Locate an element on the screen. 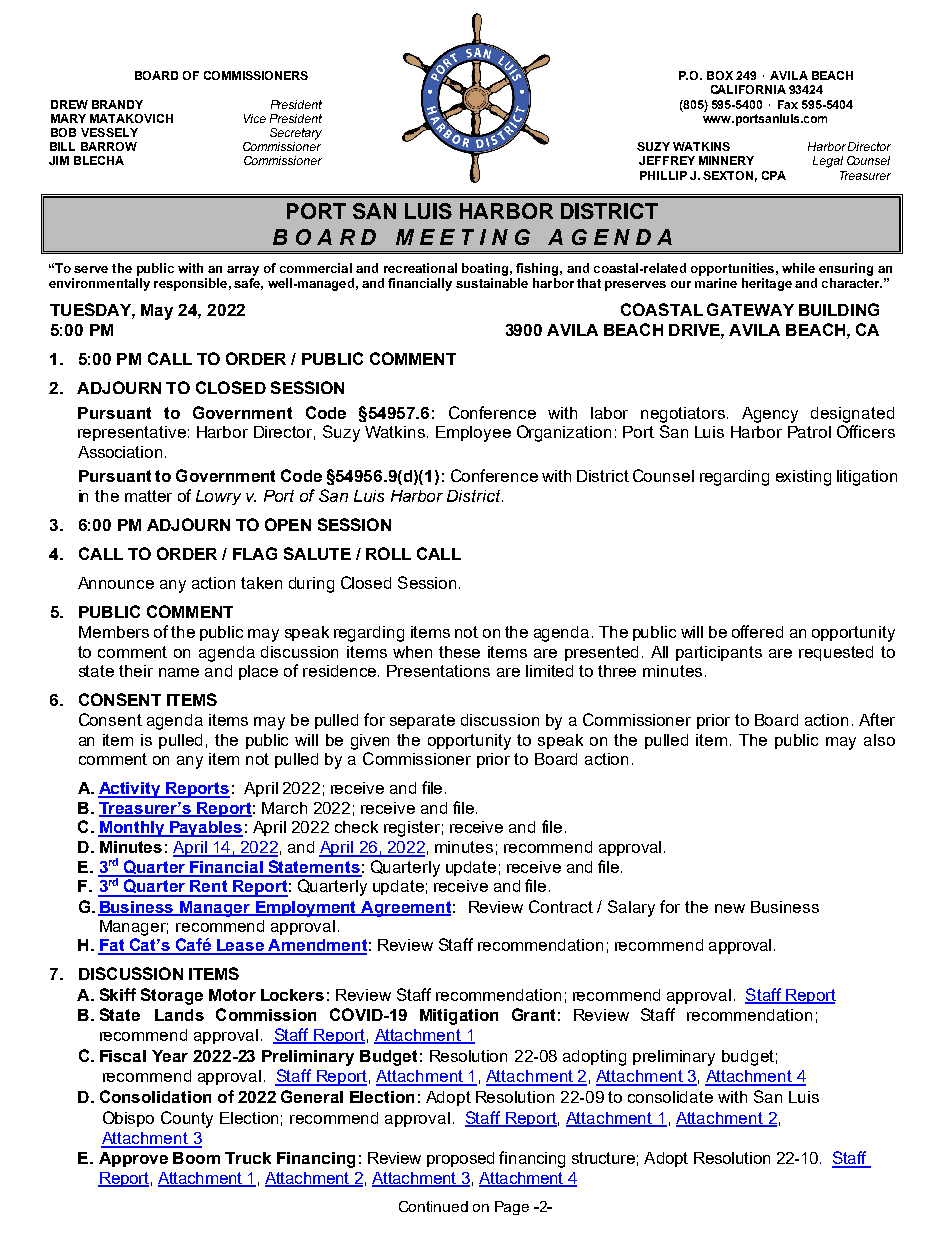 The width and height of the screenshot is (952, 1233). existing is located at coordinates (803, 478).
